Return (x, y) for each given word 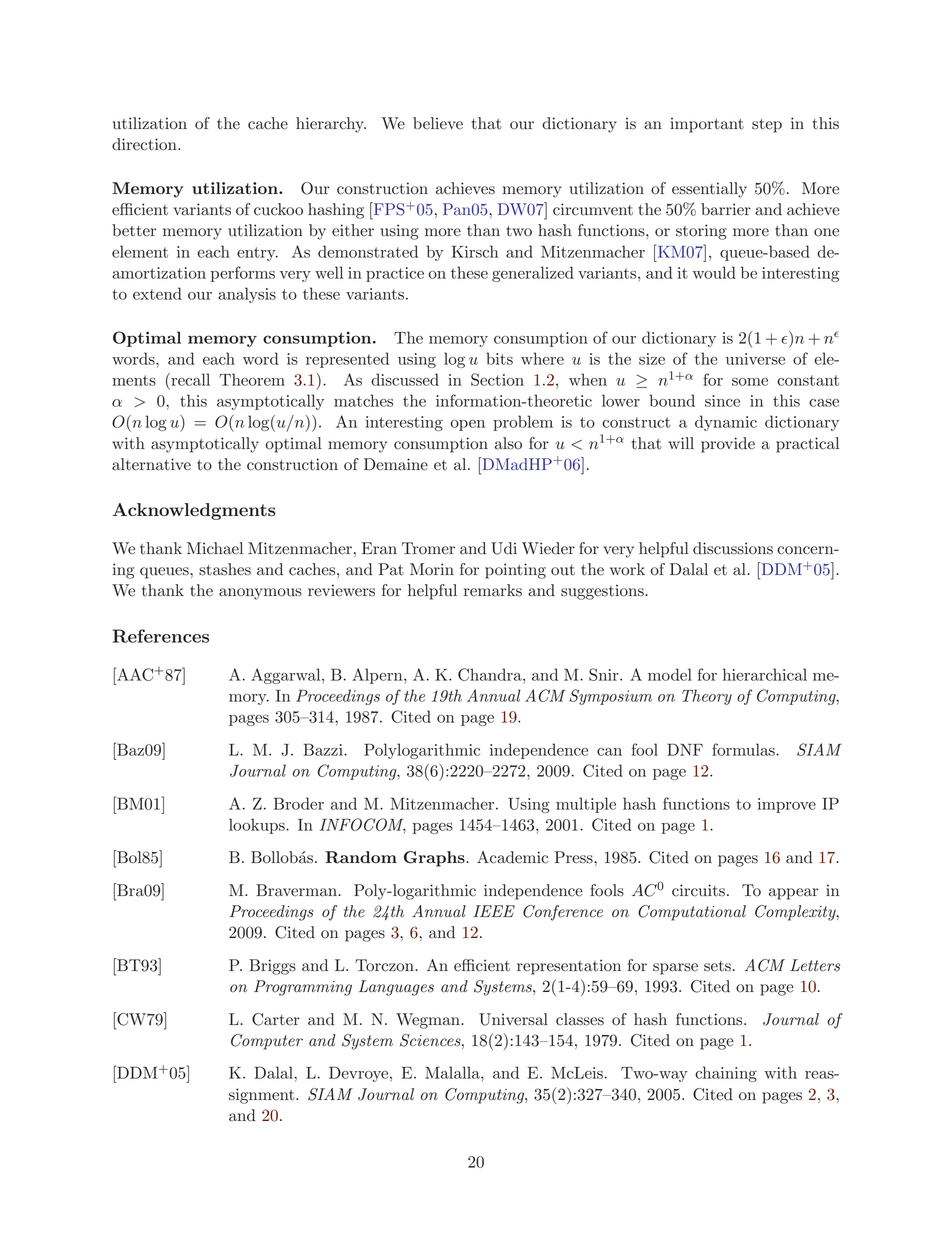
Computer (267, 1042)
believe (438, 123)
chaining (726, 1074)
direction (145, 144)
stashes (225, 569)
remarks (493, 590)
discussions (733, 548)
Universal (513, 1019)
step (767, 126)
